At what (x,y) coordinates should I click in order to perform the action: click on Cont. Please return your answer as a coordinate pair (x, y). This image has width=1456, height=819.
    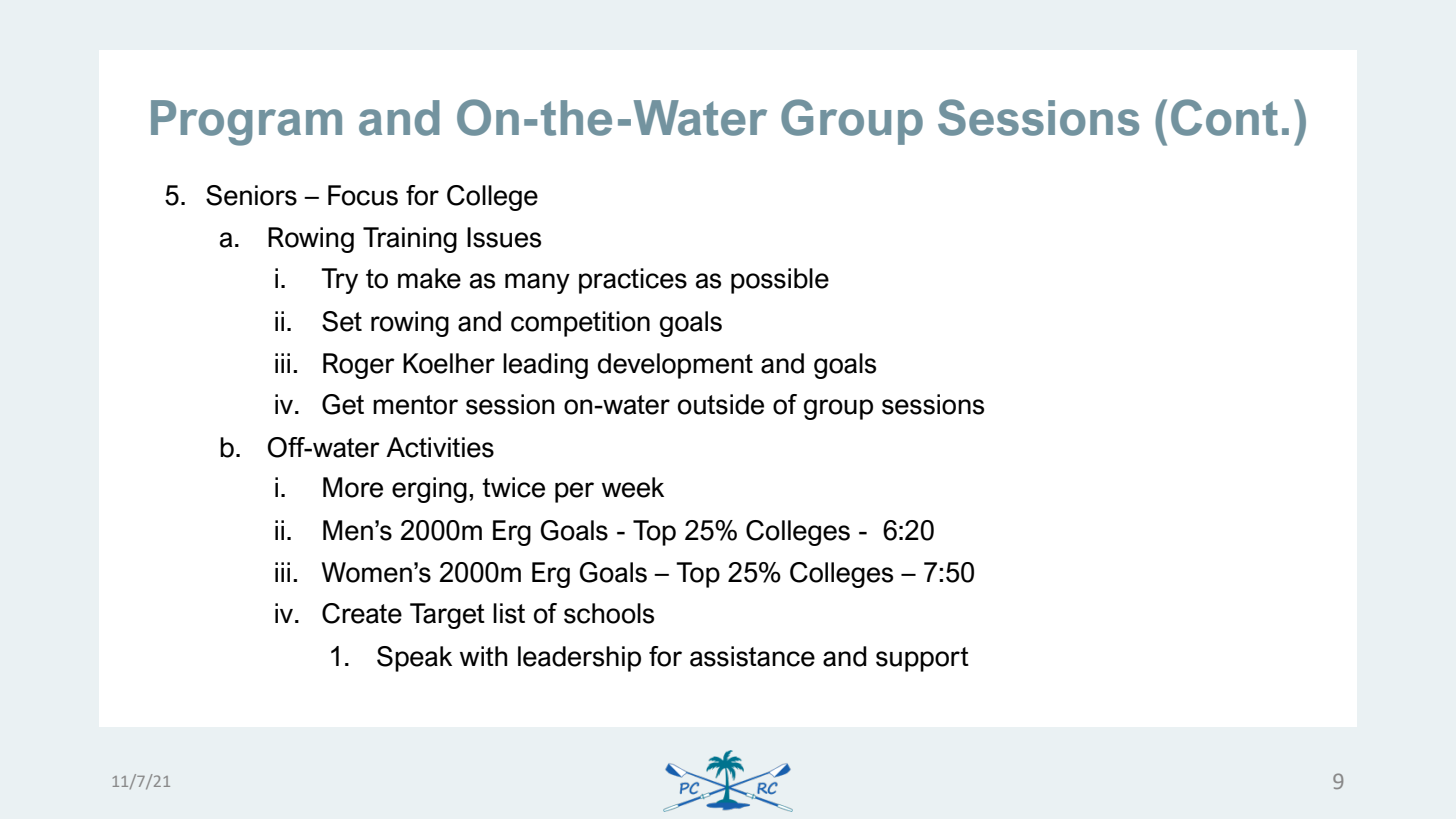
    Looking at the image, I should click on (1224, 117).
